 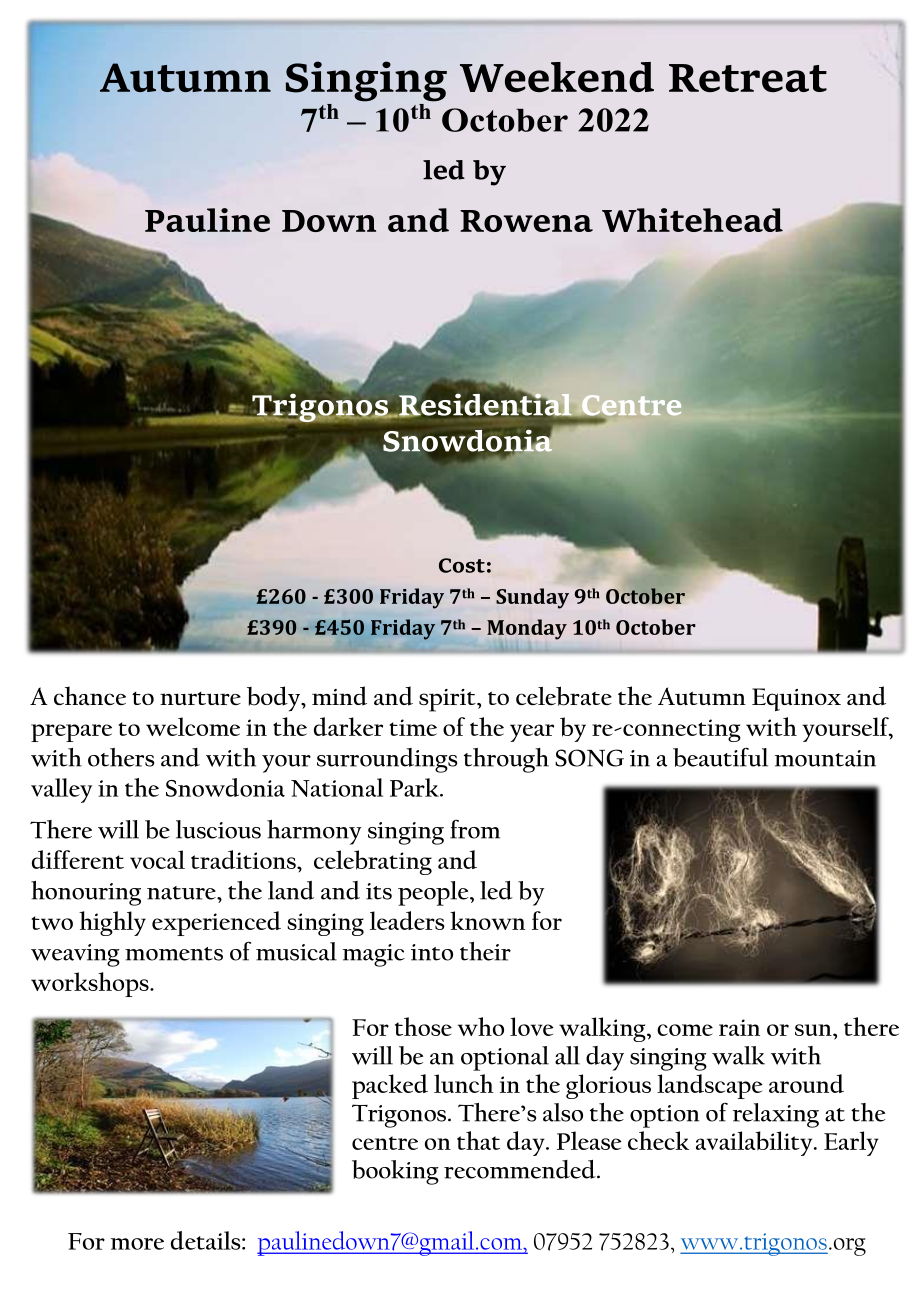 What do you see at coordinates (692, 220) in the screenshot?
I see `Whitehead` at bounding box center [692, 220].
